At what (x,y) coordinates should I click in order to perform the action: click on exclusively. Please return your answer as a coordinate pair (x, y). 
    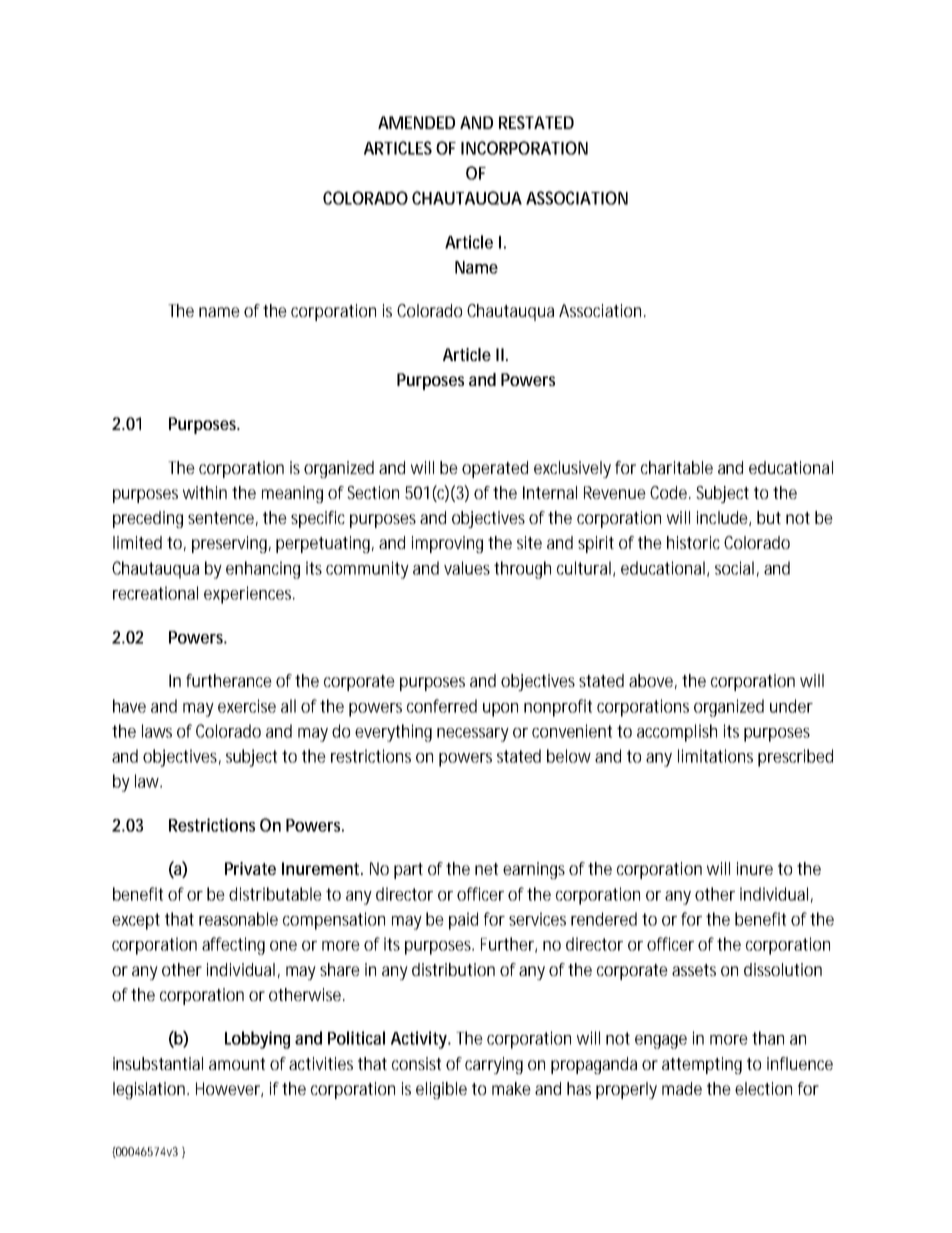
    Looking at the image, I should click on (572, 469).
